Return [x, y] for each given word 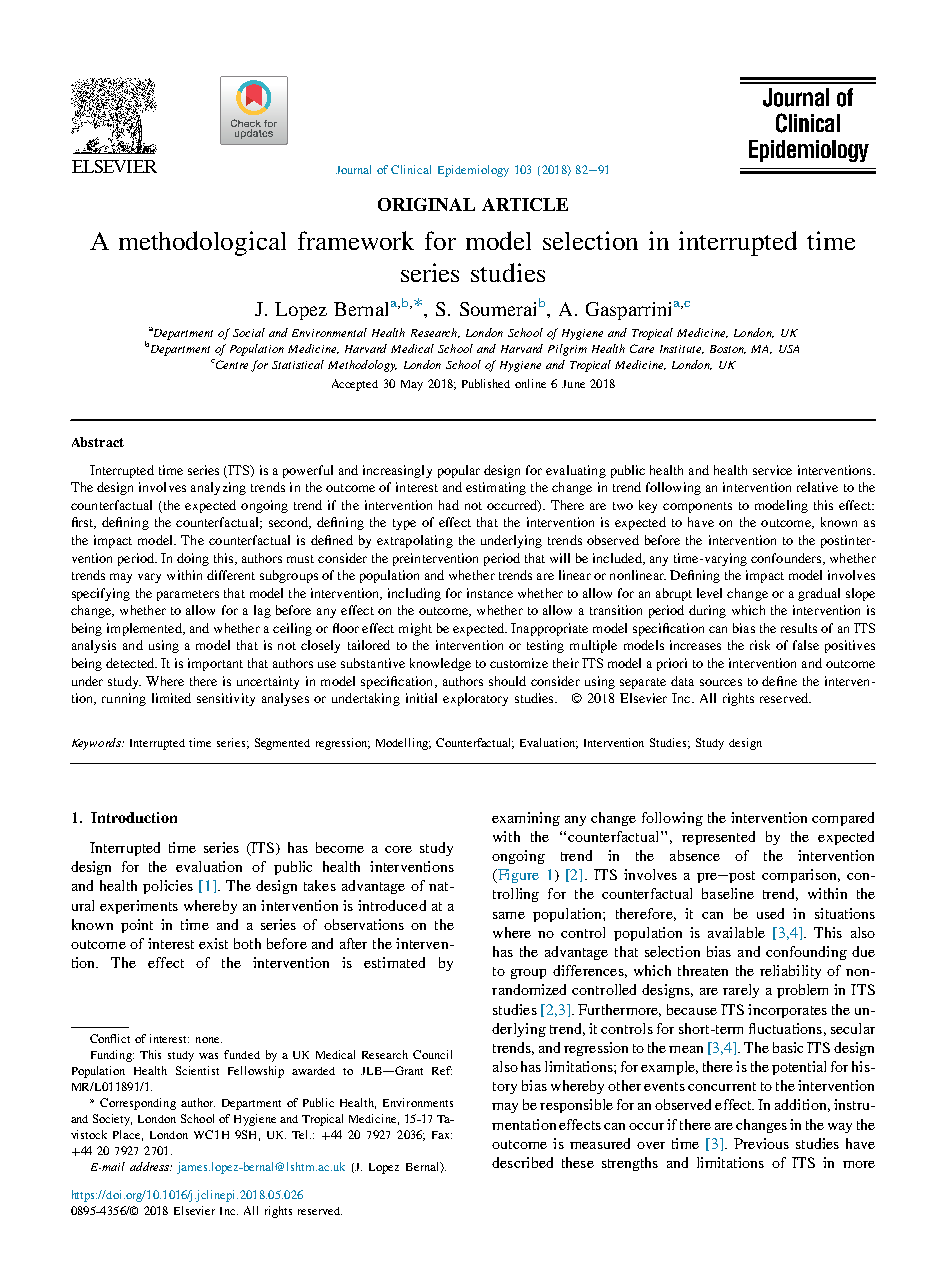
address [150, 1166]
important [215, 664]
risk [760, 645]
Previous [761, 1143]
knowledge [440, 664]
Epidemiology [473, 171]
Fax [442, 1135]
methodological [202, 243]
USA [789, 349]
